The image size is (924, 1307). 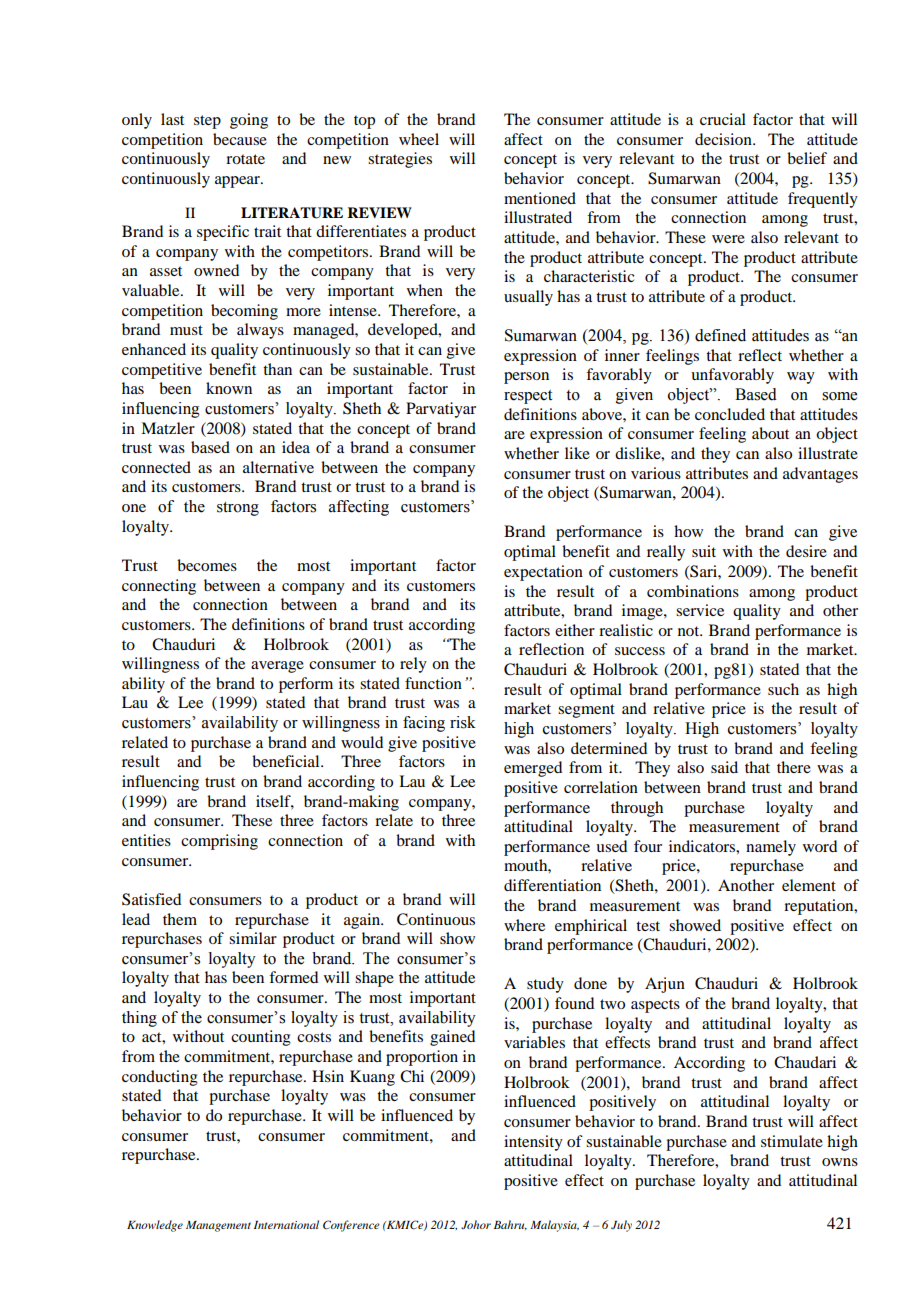 What do you see at coordinates (240, 139) in the screenshot?
I see `because` at bounding box center [240, 139].
